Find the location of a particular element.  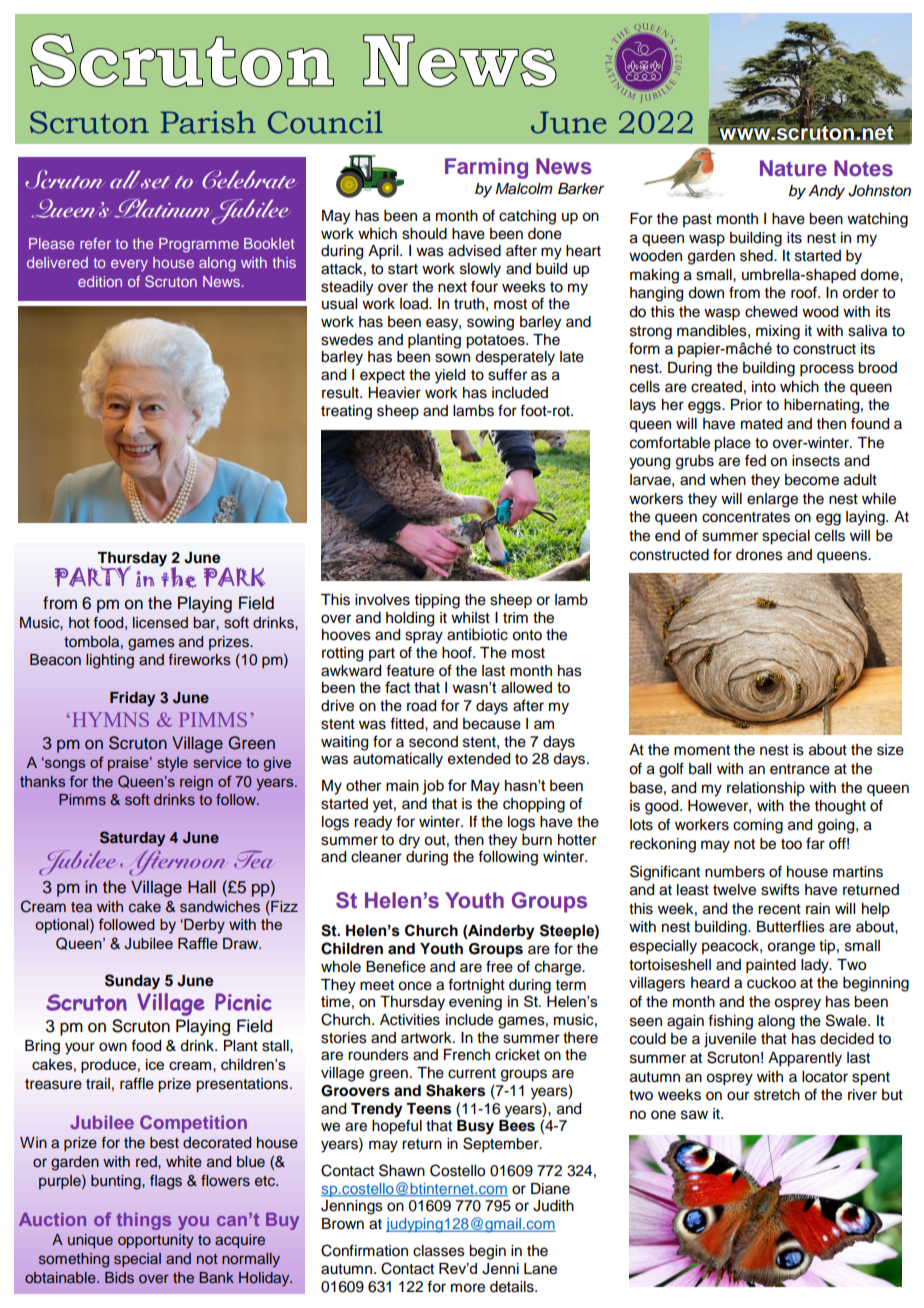

fortnight is located at coordinates (476, 986).
